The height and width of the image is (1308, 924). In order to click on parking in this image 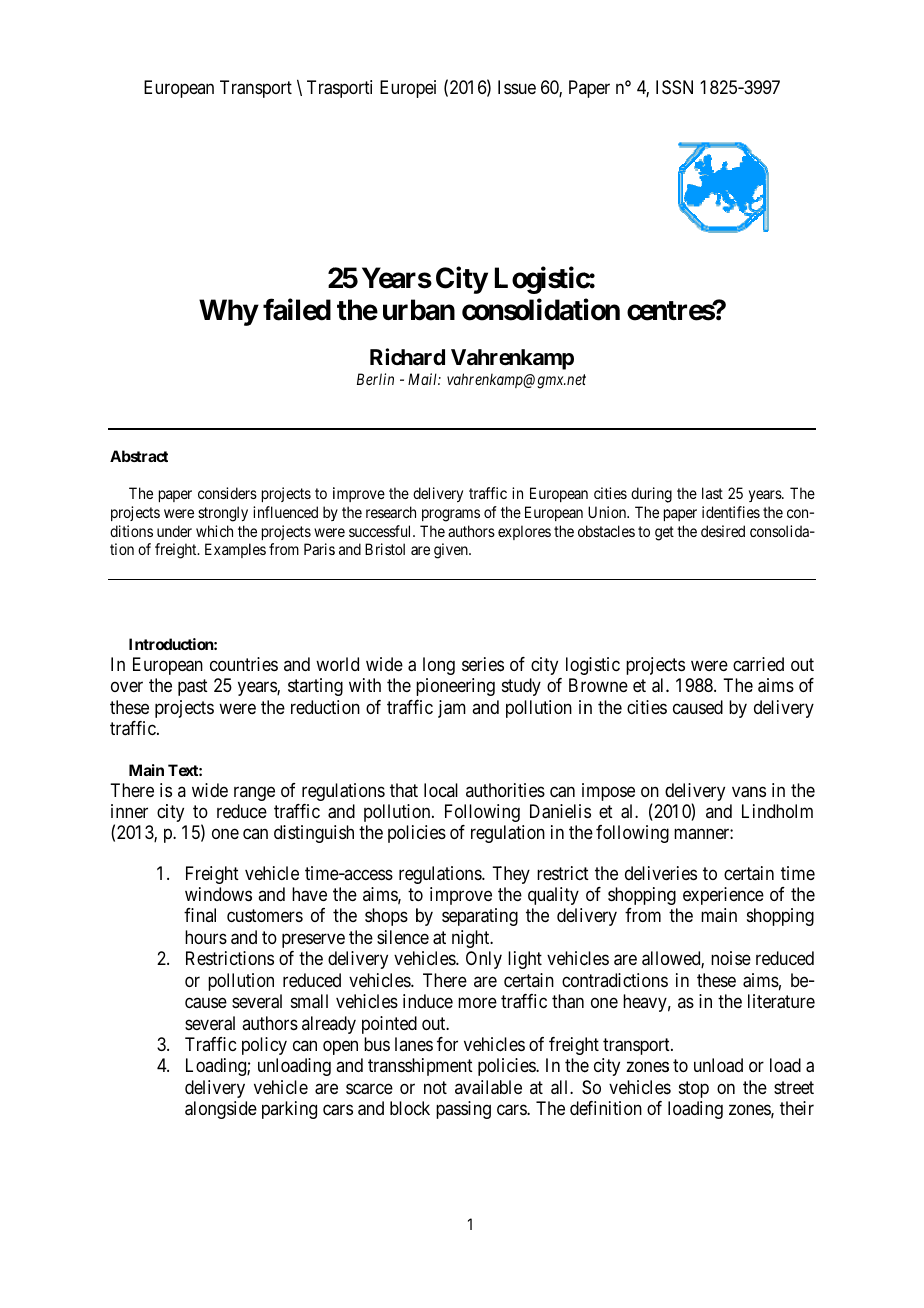, I will do `click(289, 1110)`.
